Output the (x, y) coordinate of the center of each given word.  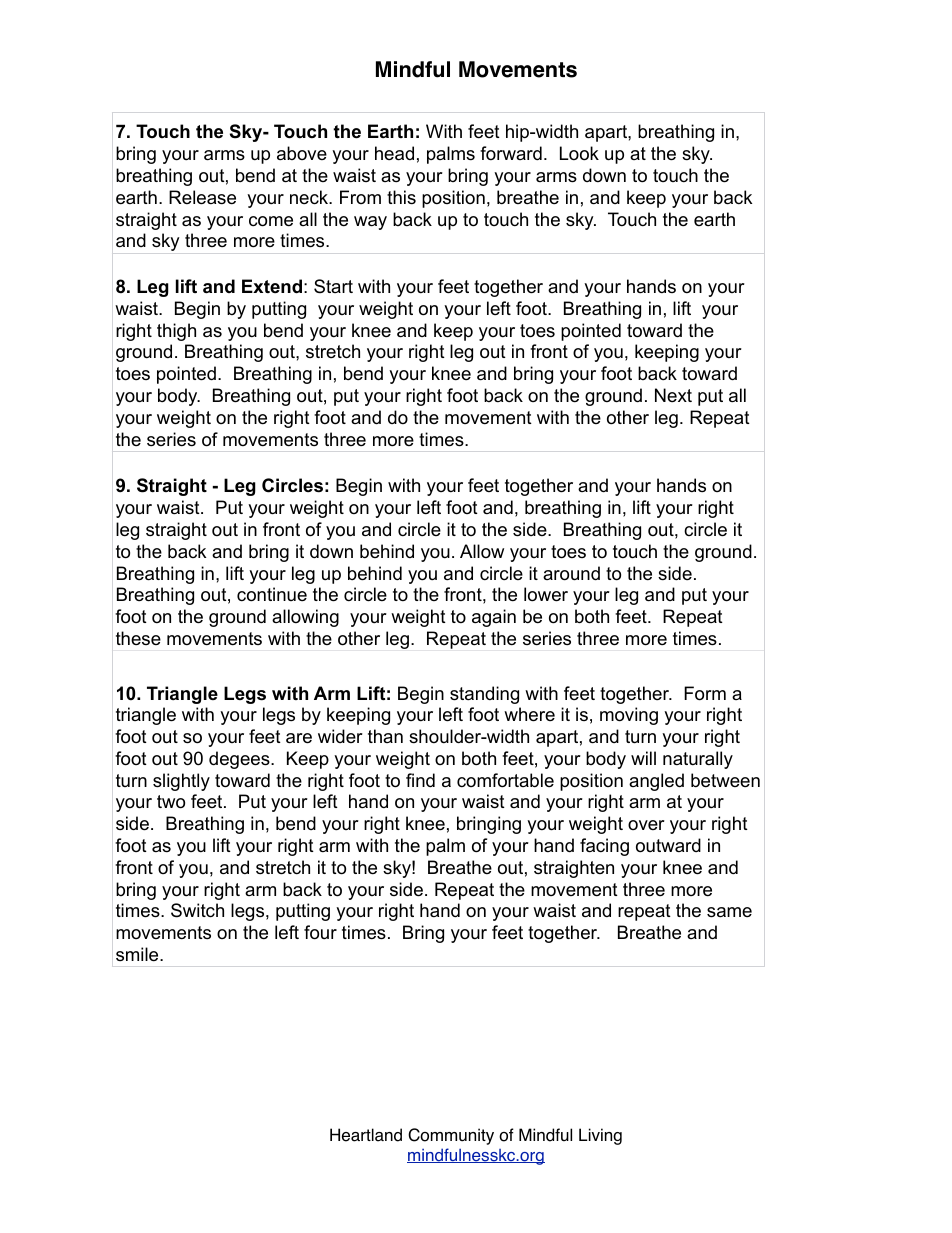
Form (705, 693)
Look (579, 153)
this (401, 197)
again (494, 618)
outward (668, 845)
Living (600, 1136)
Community (451, 1136)
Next (673, 395)
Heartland (366, 1135)
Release (202, 197)
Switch (197, 910)
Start (333, 286)
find (420, 780)
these (138, 638)
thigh (176, 332)
